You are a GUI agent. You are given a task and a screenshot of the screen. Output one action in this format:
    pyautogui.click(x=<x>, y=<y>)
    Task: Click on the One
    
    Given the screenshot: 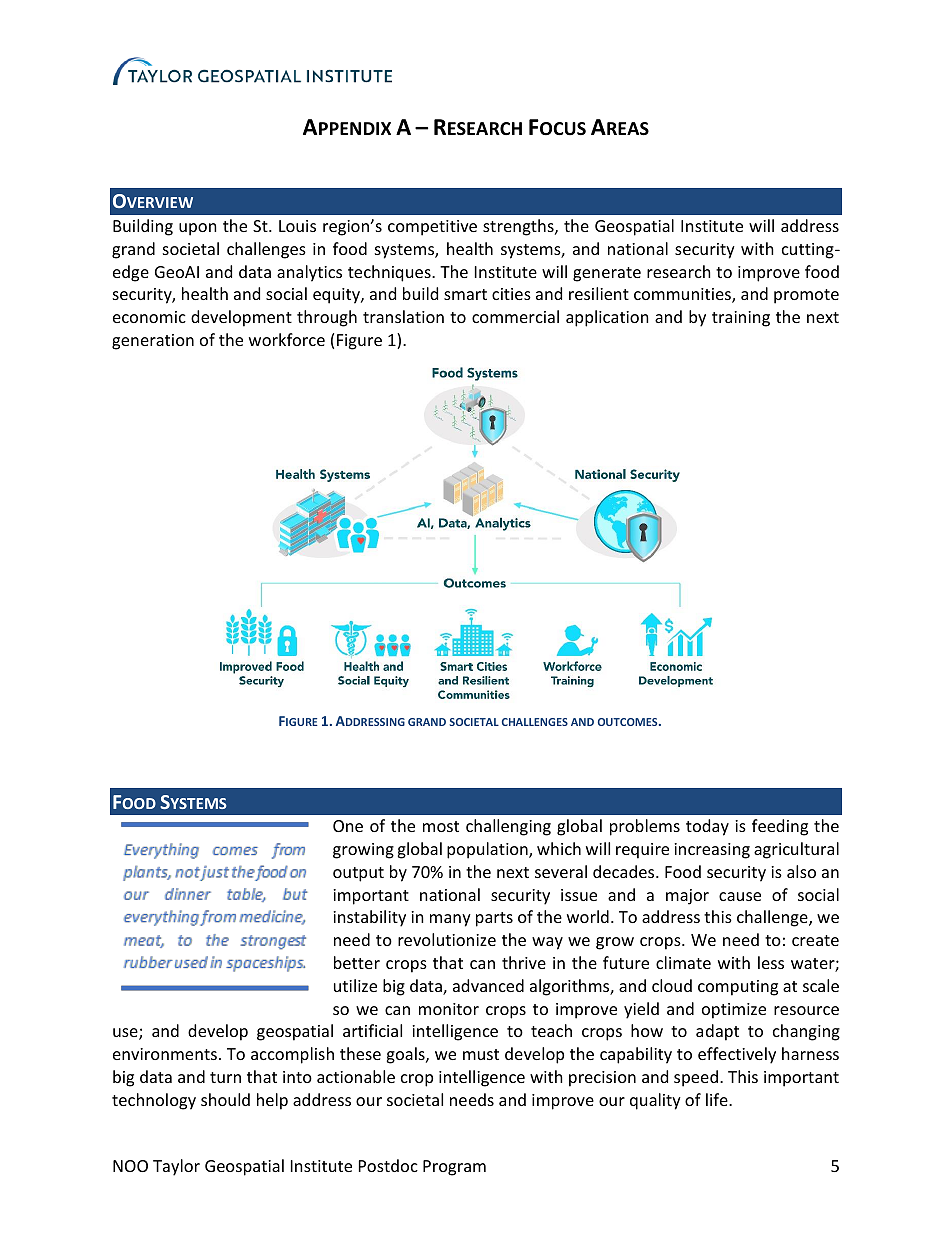 What is the action you would take?
    pyautogui.click(x=348, y=826)
